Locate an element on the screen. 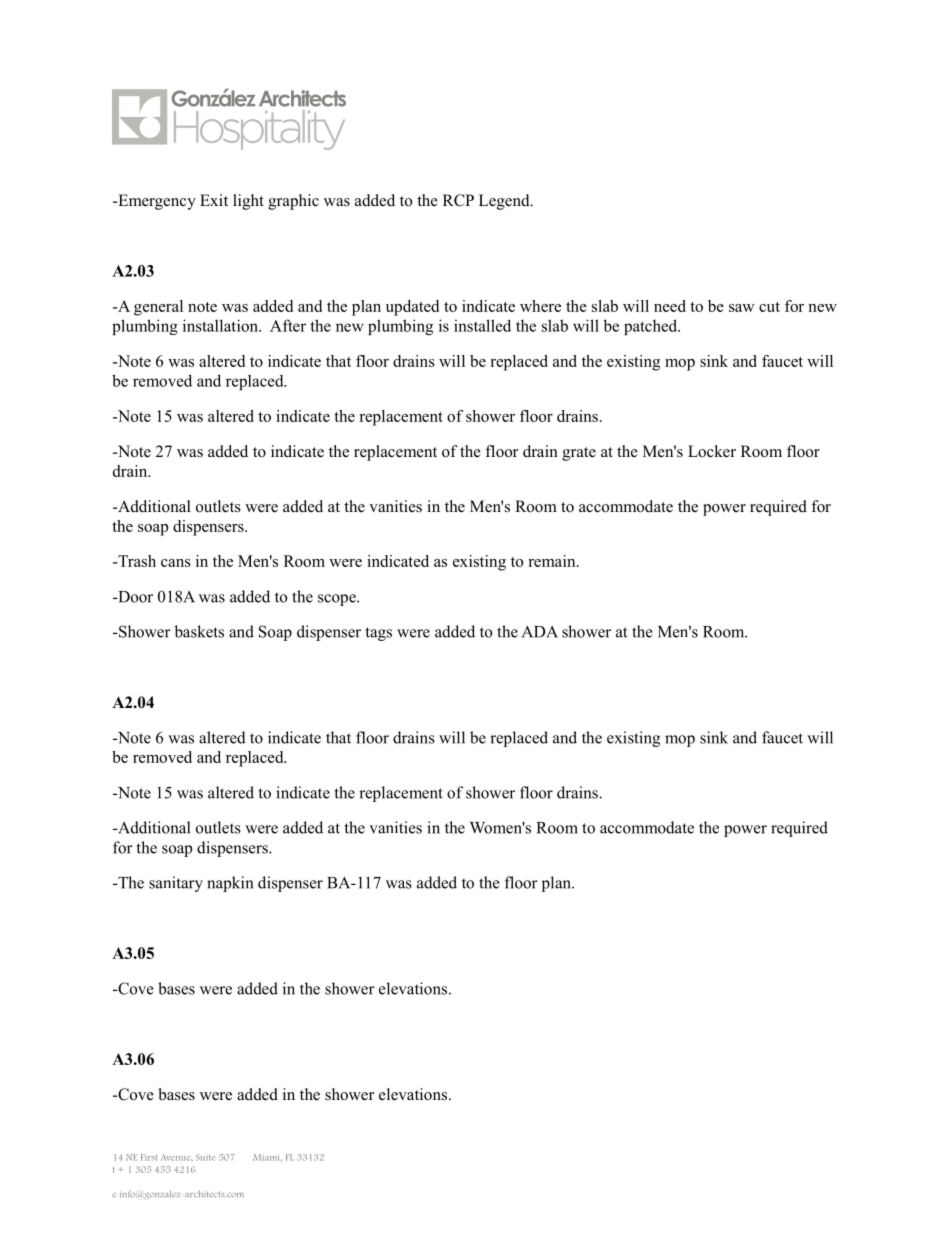  sanitary is located at coordinates (176, 884).
